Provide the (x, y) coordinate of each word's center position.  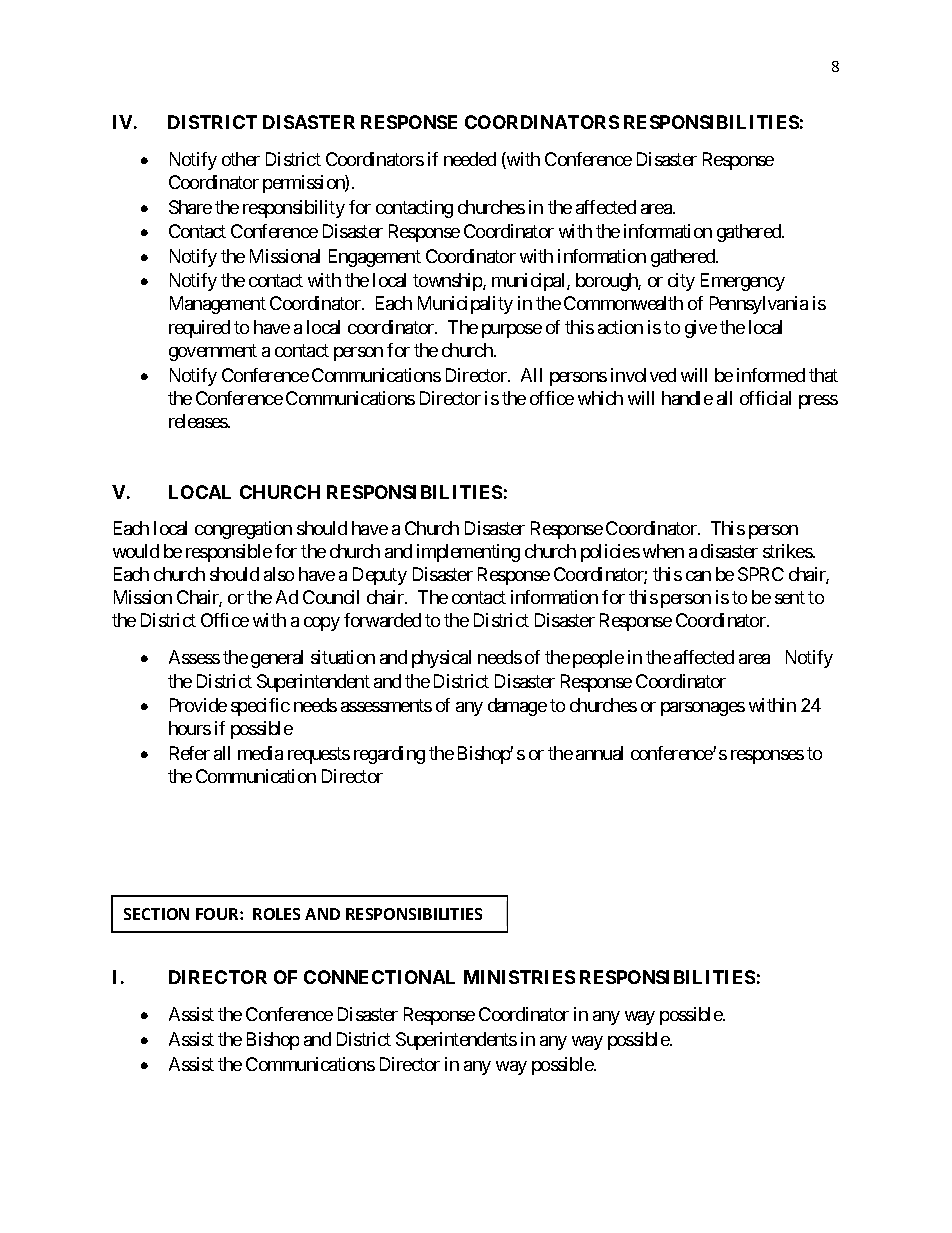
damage (517, 707)
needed (470, 159)
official (765, 398)
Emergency (743, 282)
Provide (198, 705)
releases (199, 421)
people (598, 659)
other (241, 159)
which (600, 398)
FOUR (218, 914)
